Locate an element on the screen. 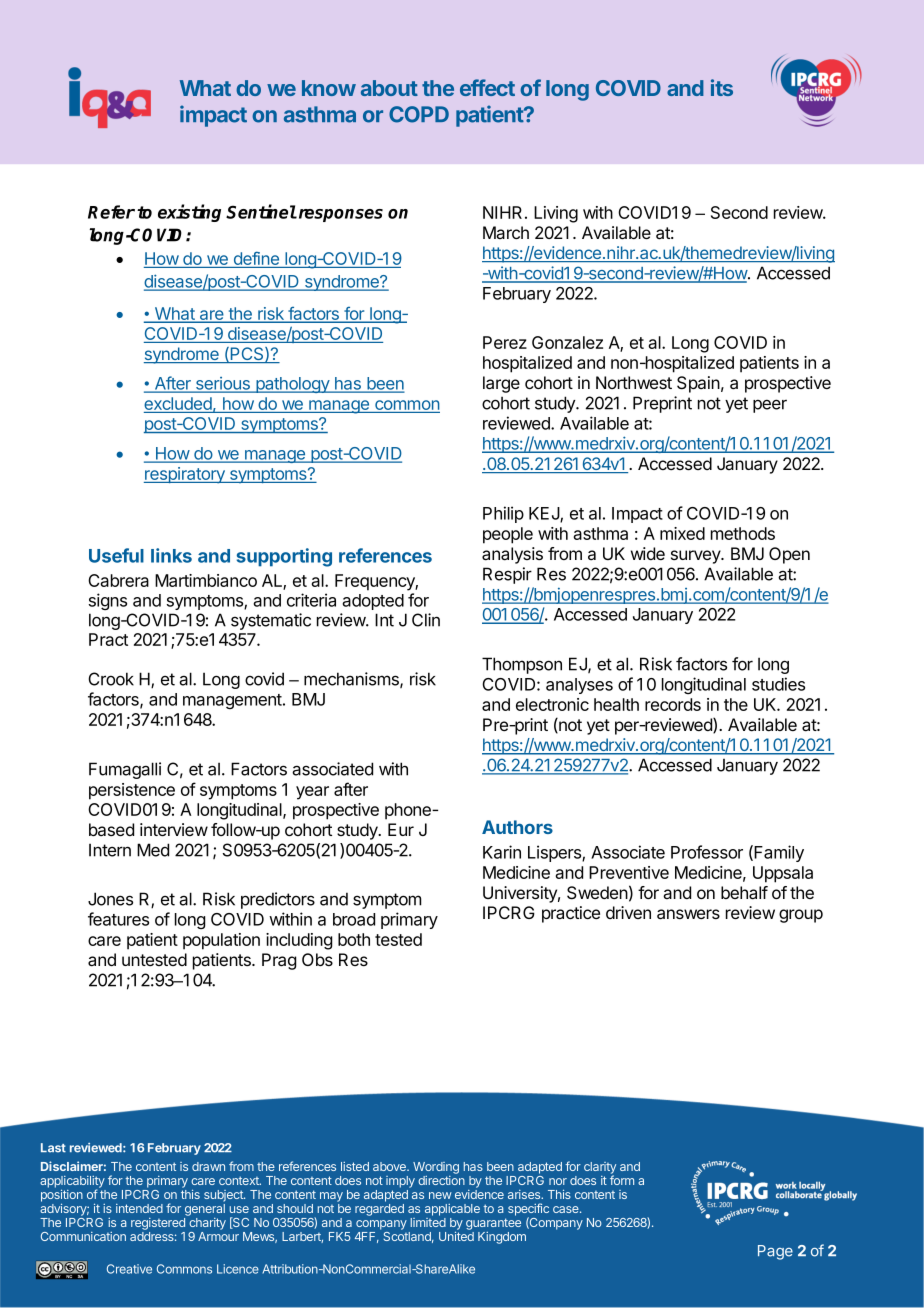  features is located at coordinates (118, 919).
